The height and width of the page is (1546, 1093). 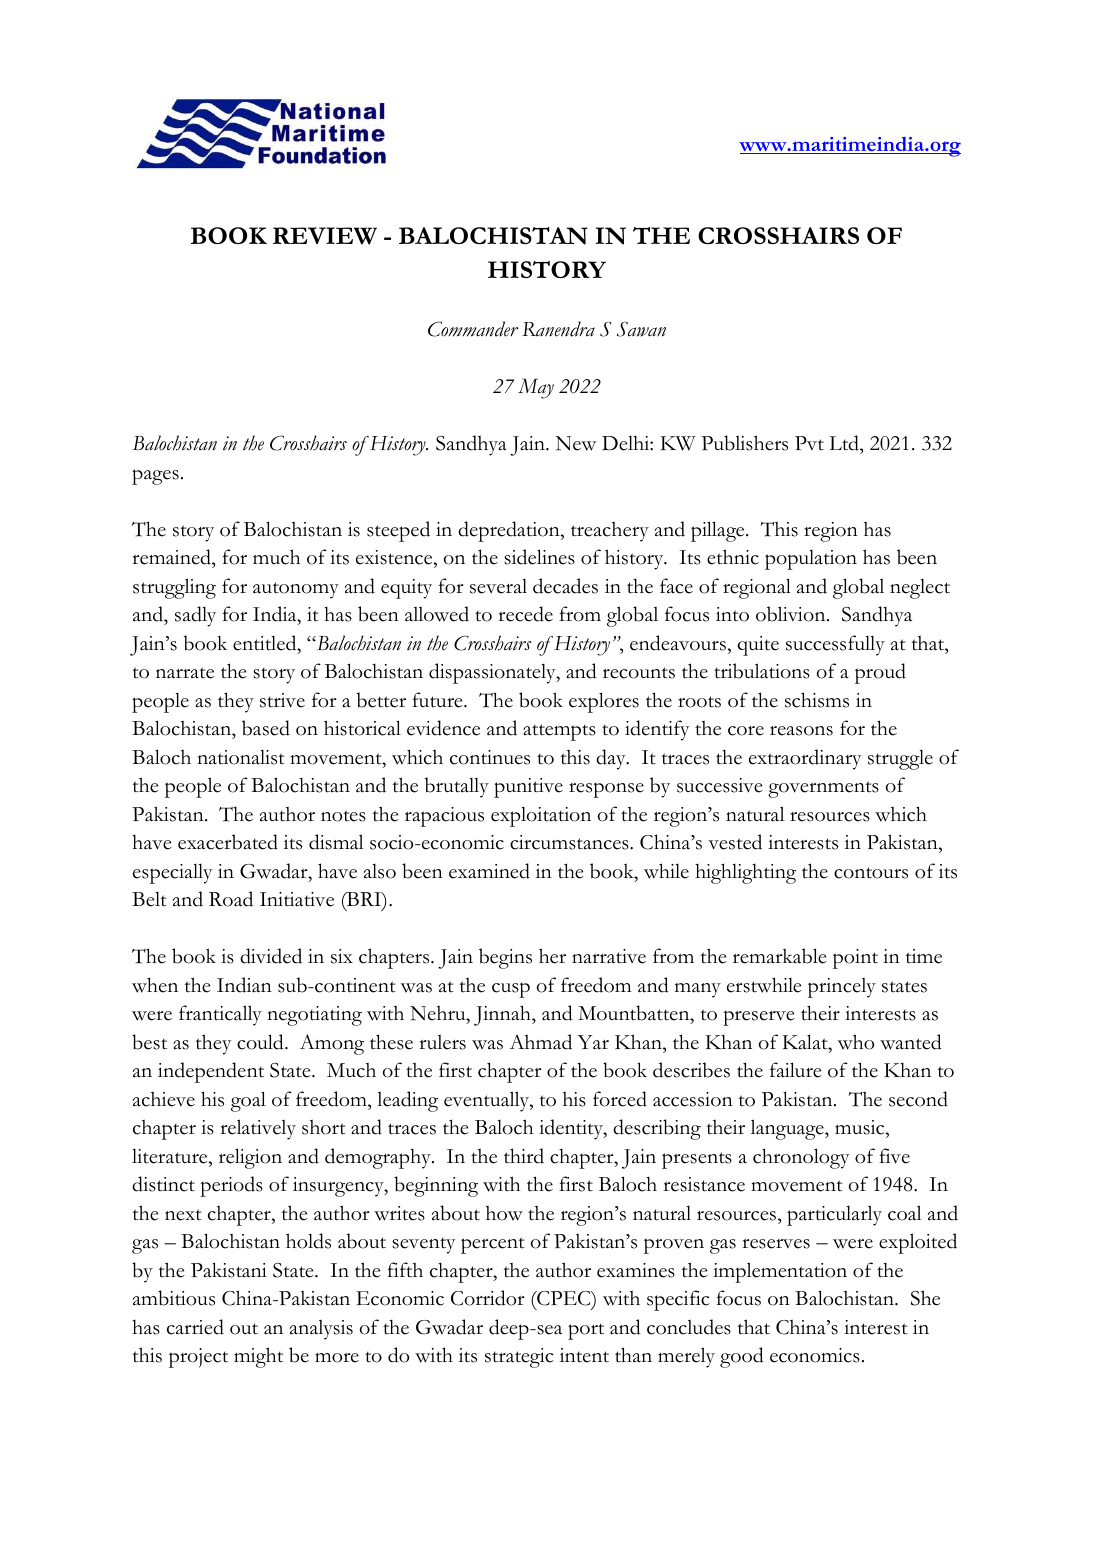 I want to click on strategic, so click(x=519, y=1358).
